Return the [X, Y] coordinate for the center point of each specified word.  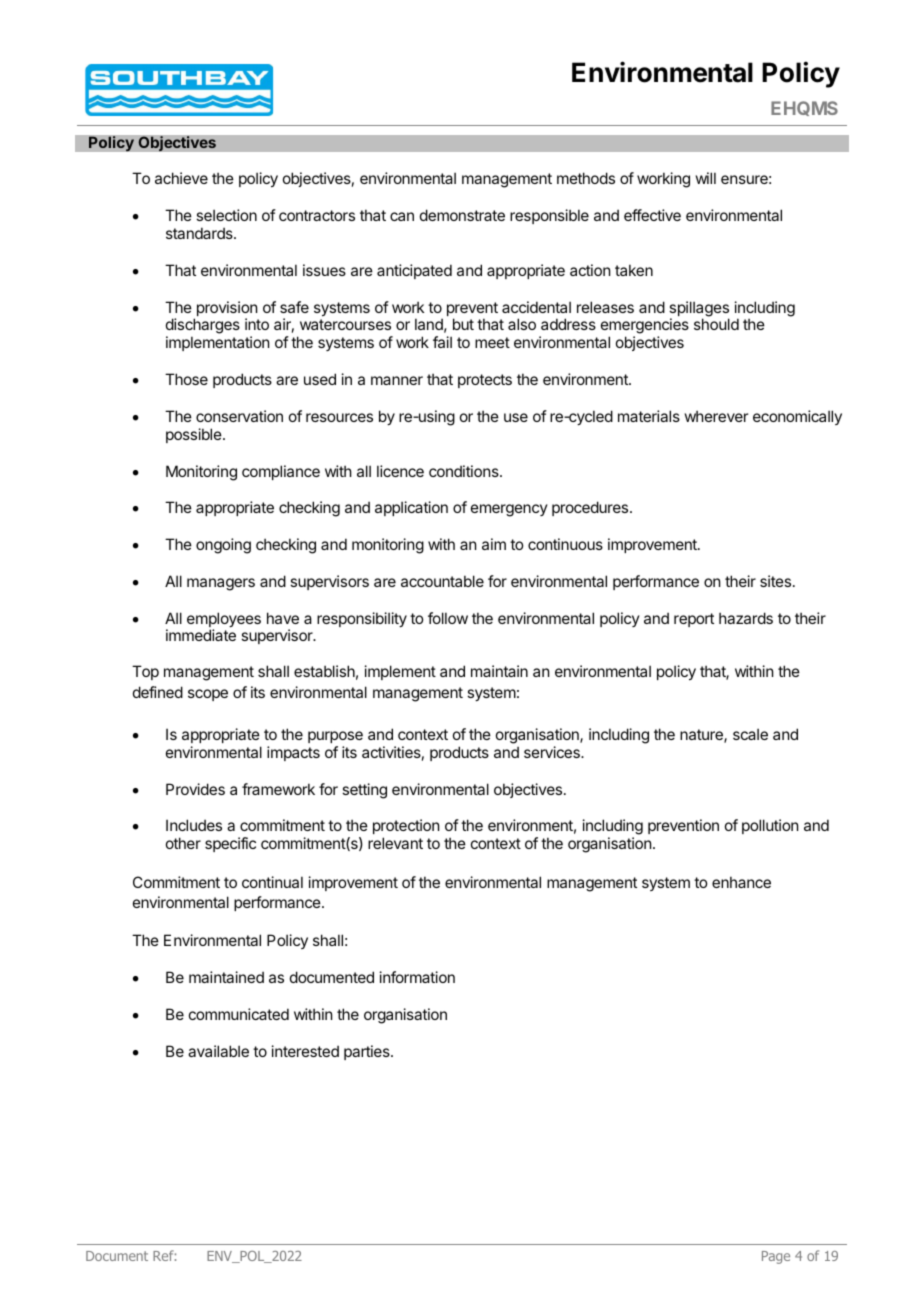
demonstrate [462, 215]
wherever [716, 416]
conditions [465, 471]
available [218, 1051]
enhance [741, 882]
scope [208, 695]
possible [195, 435]
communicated [239, 1014]
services [553, 752]
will [706, 178]
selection [226, 215]
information [417, 977]
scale [750, 734]
